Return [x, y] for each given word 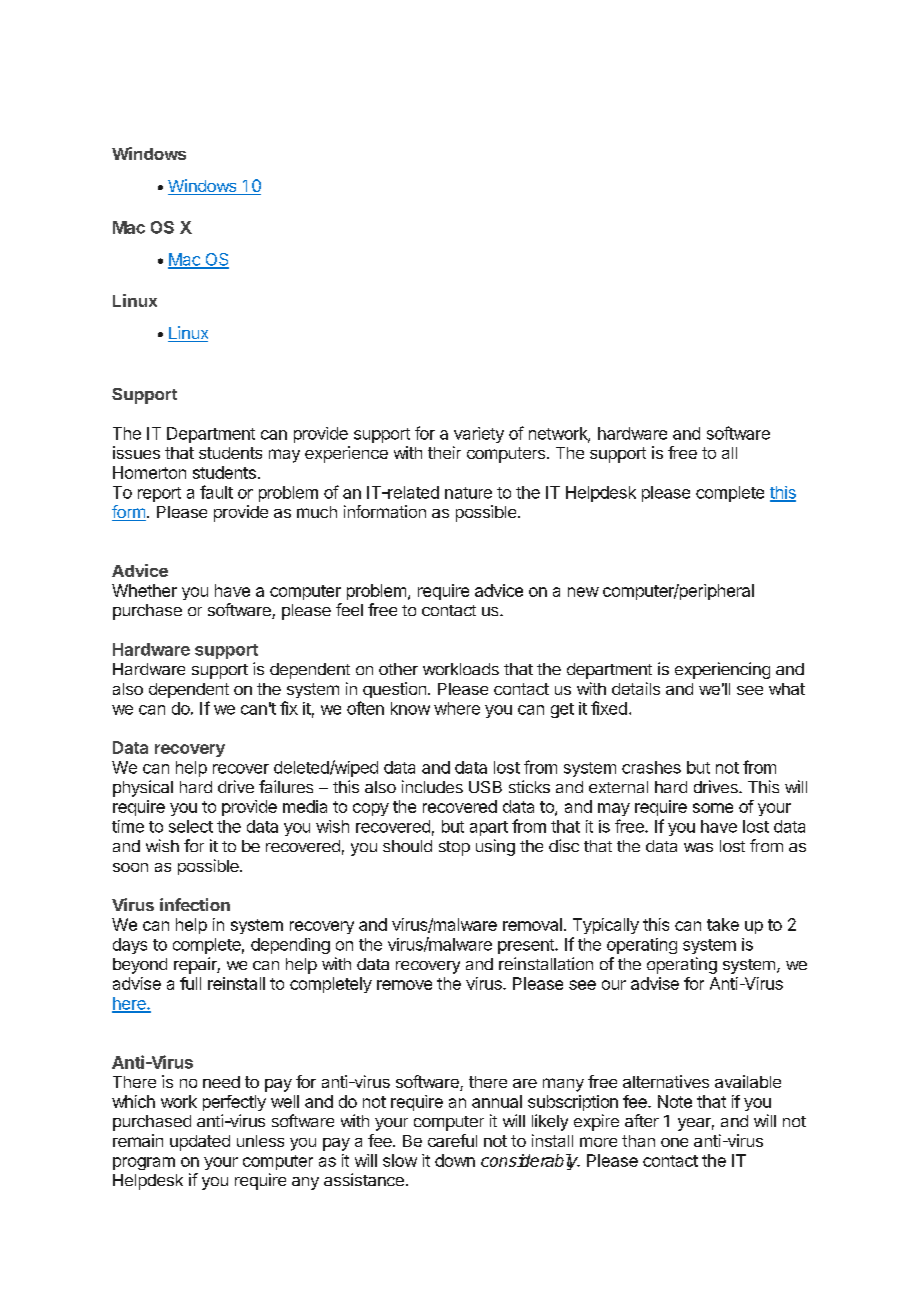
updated [200, 1143]
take [723, 924]
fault [216, 492]
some [713, 808]
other [398, 669]
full [190, 983]
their [444, 452]
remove [404, 985]
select [191, 826]
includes [432, 786]
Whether [144, 590]
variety [479, 435]
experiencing [722, 670]
